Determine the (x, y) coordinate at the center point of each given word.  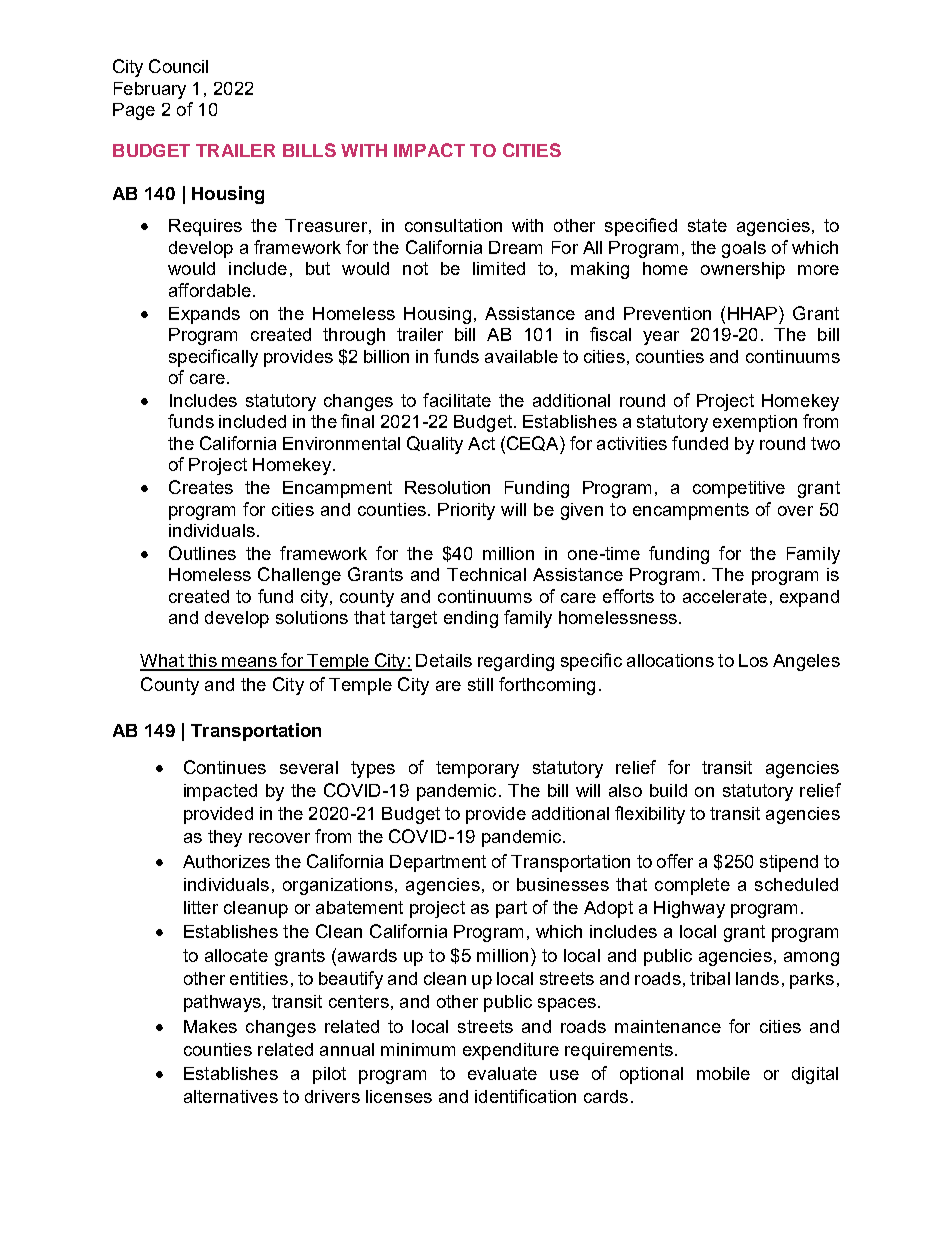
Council (178, 66)
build (668, 790)
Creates (201, 487)
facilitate (457, 400)
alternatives (231, 1096)
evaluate (502, 1073)
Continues (225, 767)
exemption (755, 423)
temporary (477, 769)
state (707, 225)
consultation (453, 225)
